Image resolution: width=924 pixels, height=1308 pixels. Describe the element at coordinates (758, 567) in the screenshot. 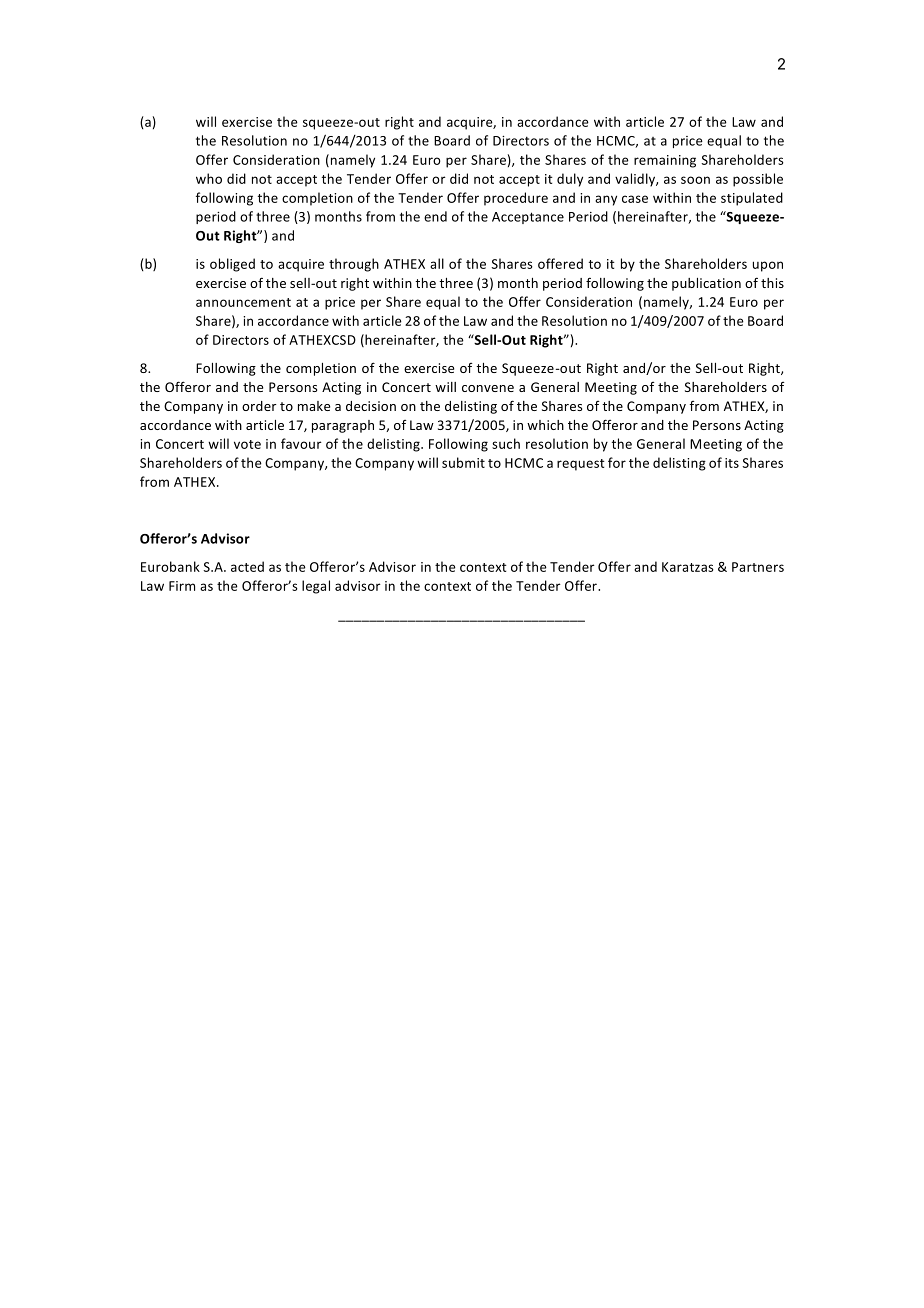

I see `Partners` at that location.
